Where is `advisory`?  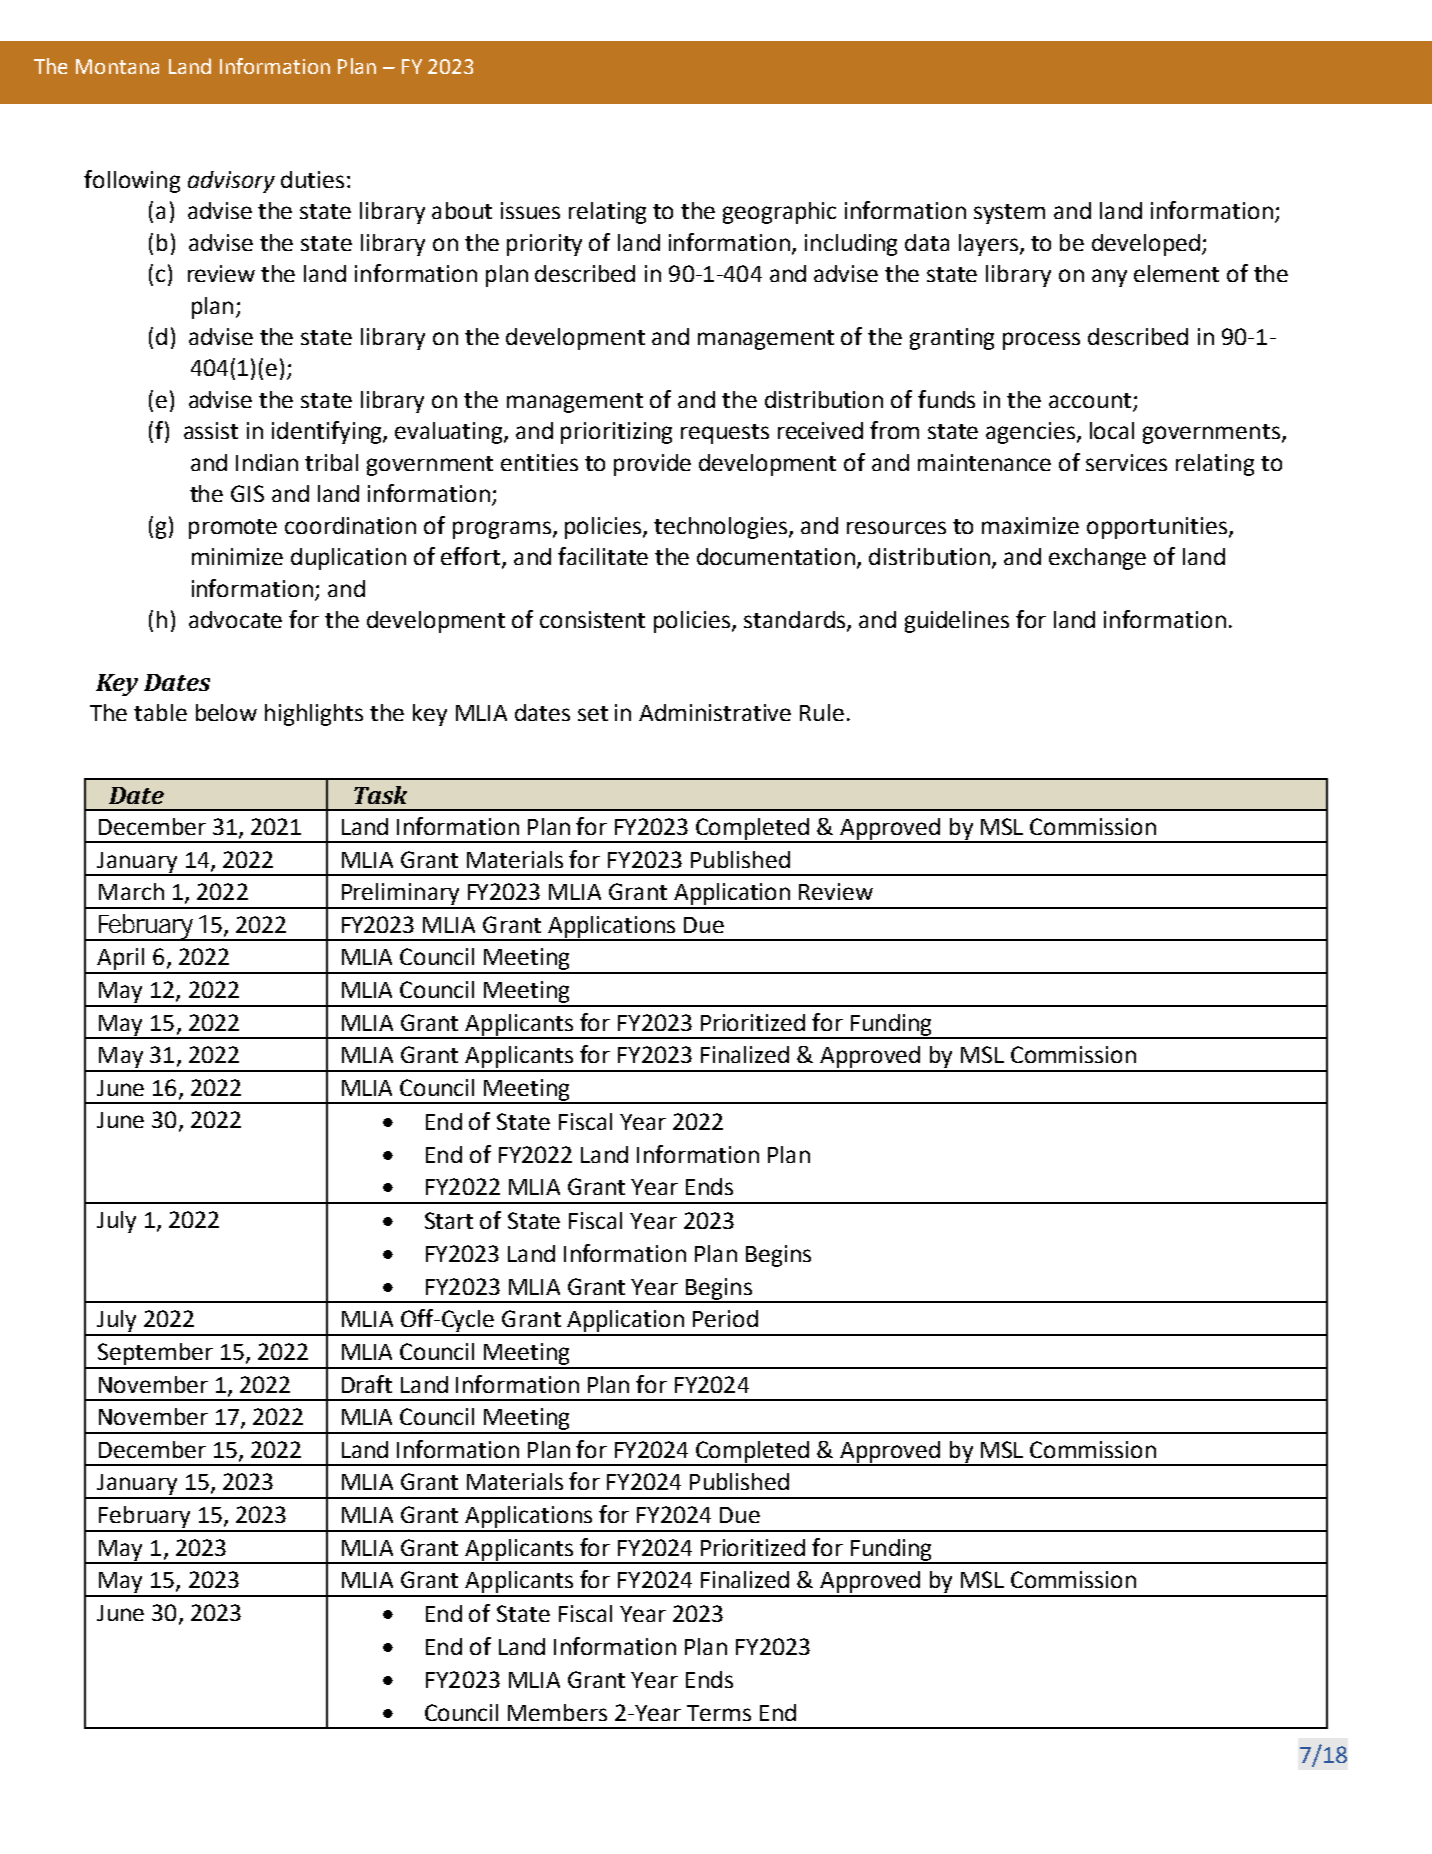
advisory is located at coordinates (231, 182).
